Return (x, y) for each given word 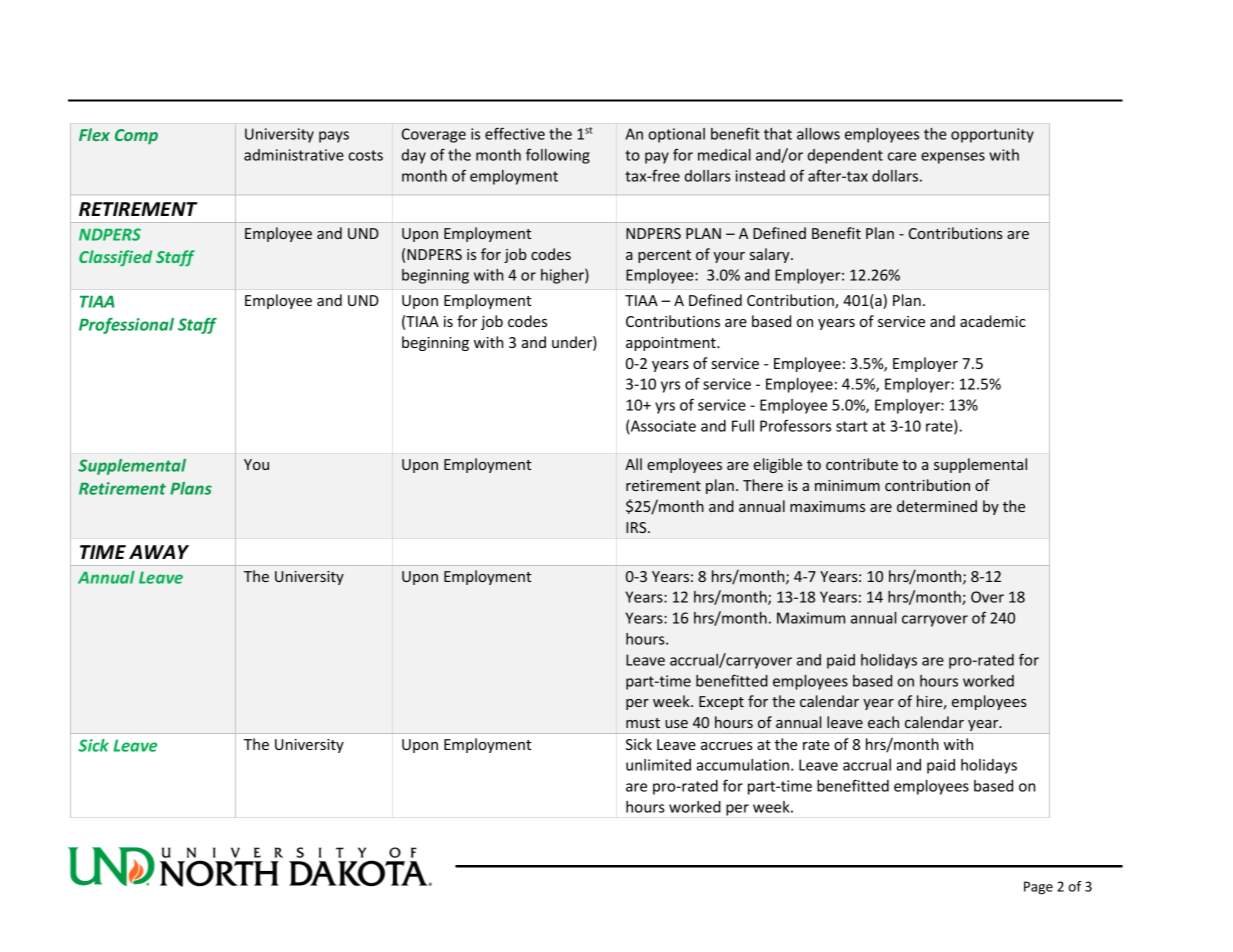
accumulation (742, 765)
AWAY (159, 552)
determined (937, 506)
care (902, 156)
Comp (136, 137)
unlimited (658, 765)
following (558, 156)
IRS (637, 527)
